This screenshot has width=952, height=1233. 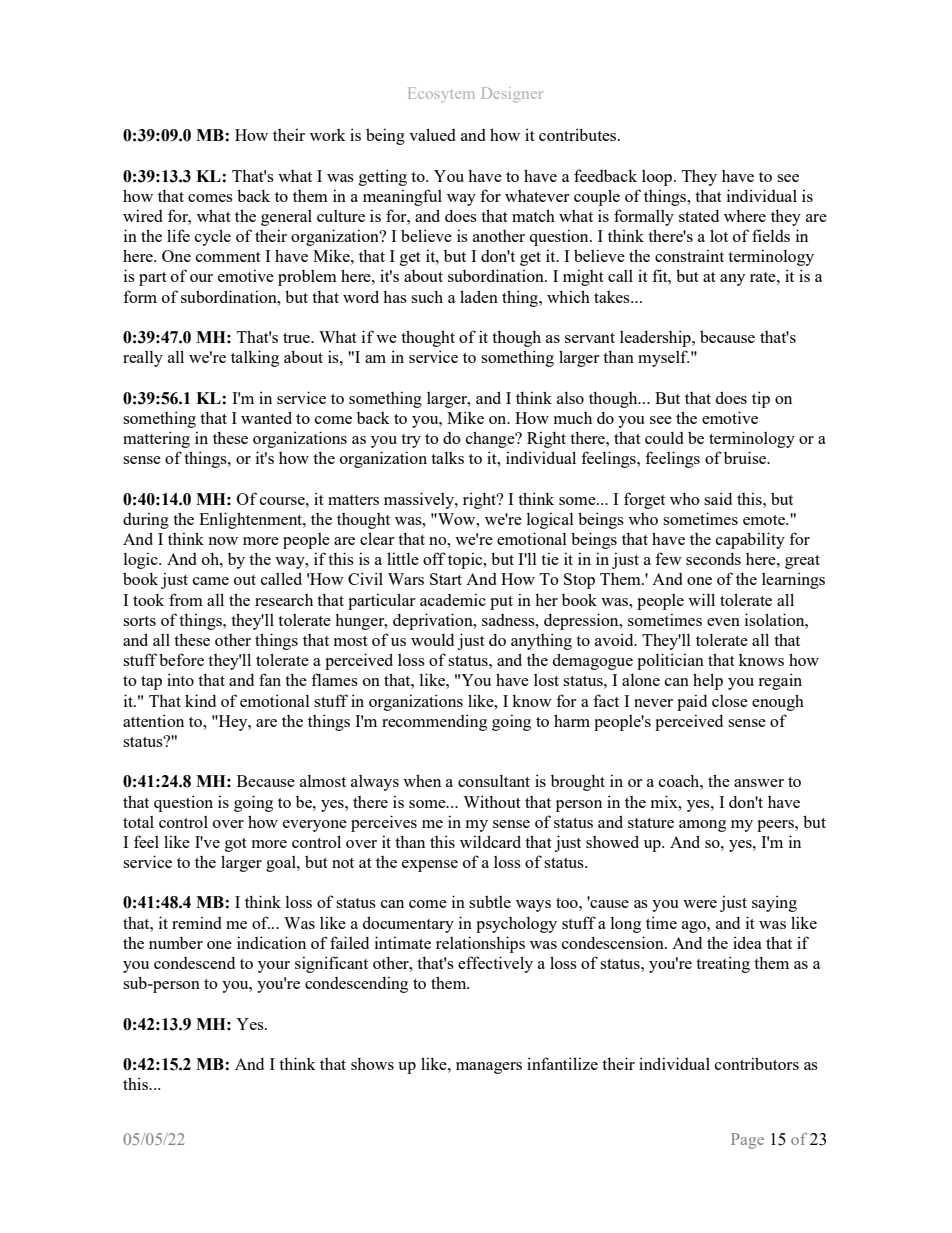 What do you see at coordinates (328, 135) in the screenshot?
I see `work` at bounding box center [328, 135].
